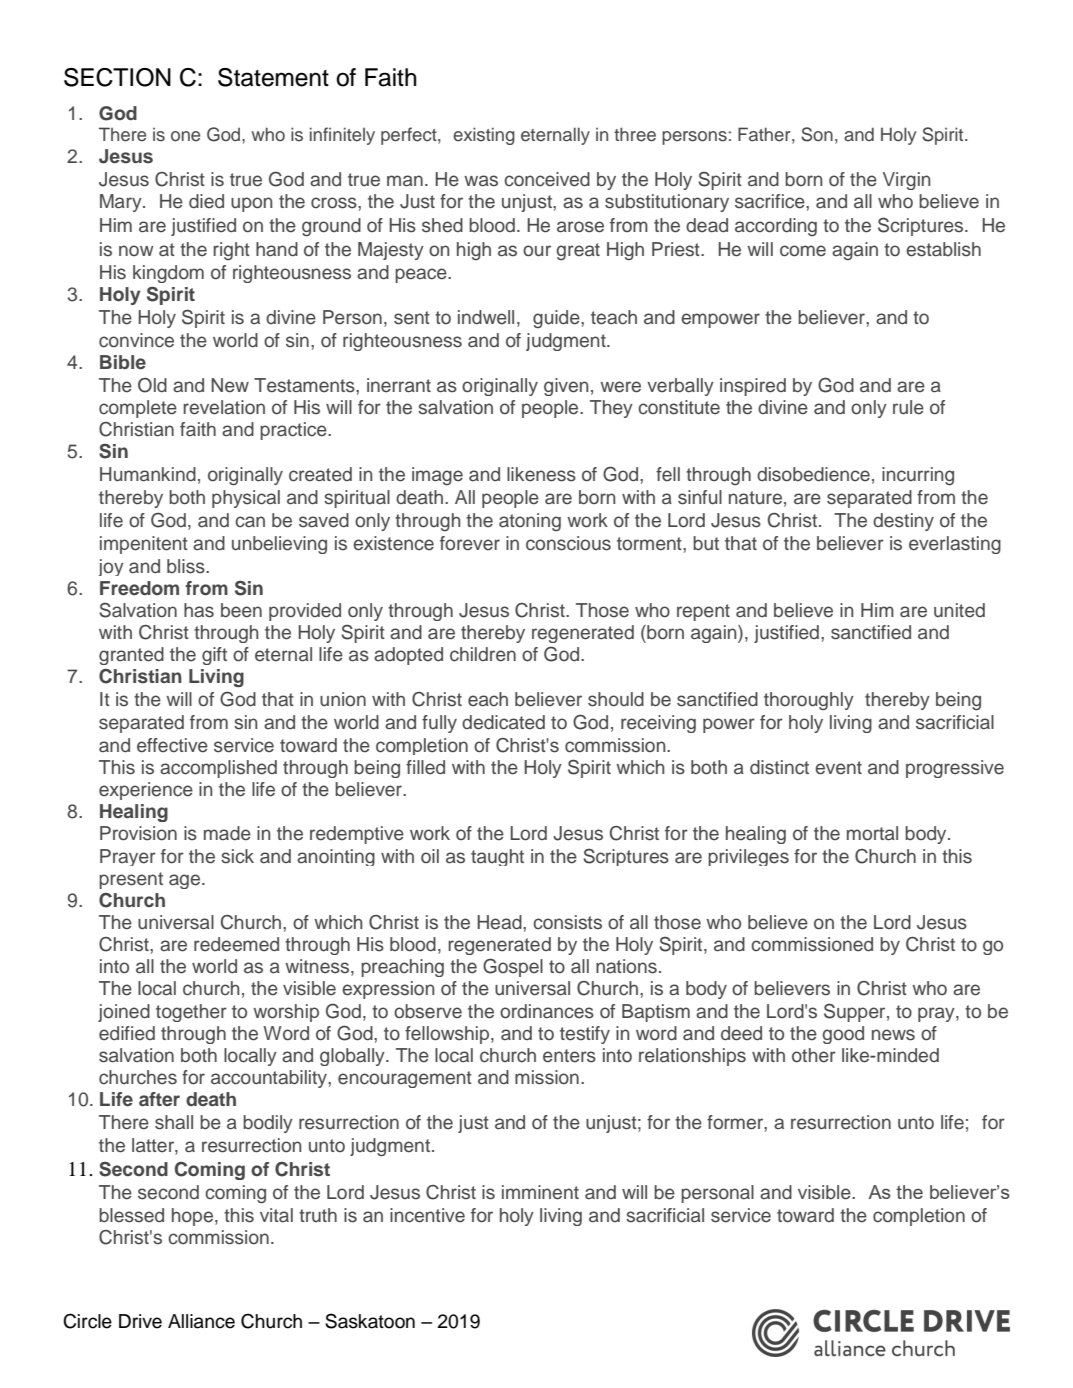 This screenshot has height=1388, width=1073. What do you see at coordinates (117, 77) in the screenshot?
I see `SECTION` at bounding box center [117, 77].
